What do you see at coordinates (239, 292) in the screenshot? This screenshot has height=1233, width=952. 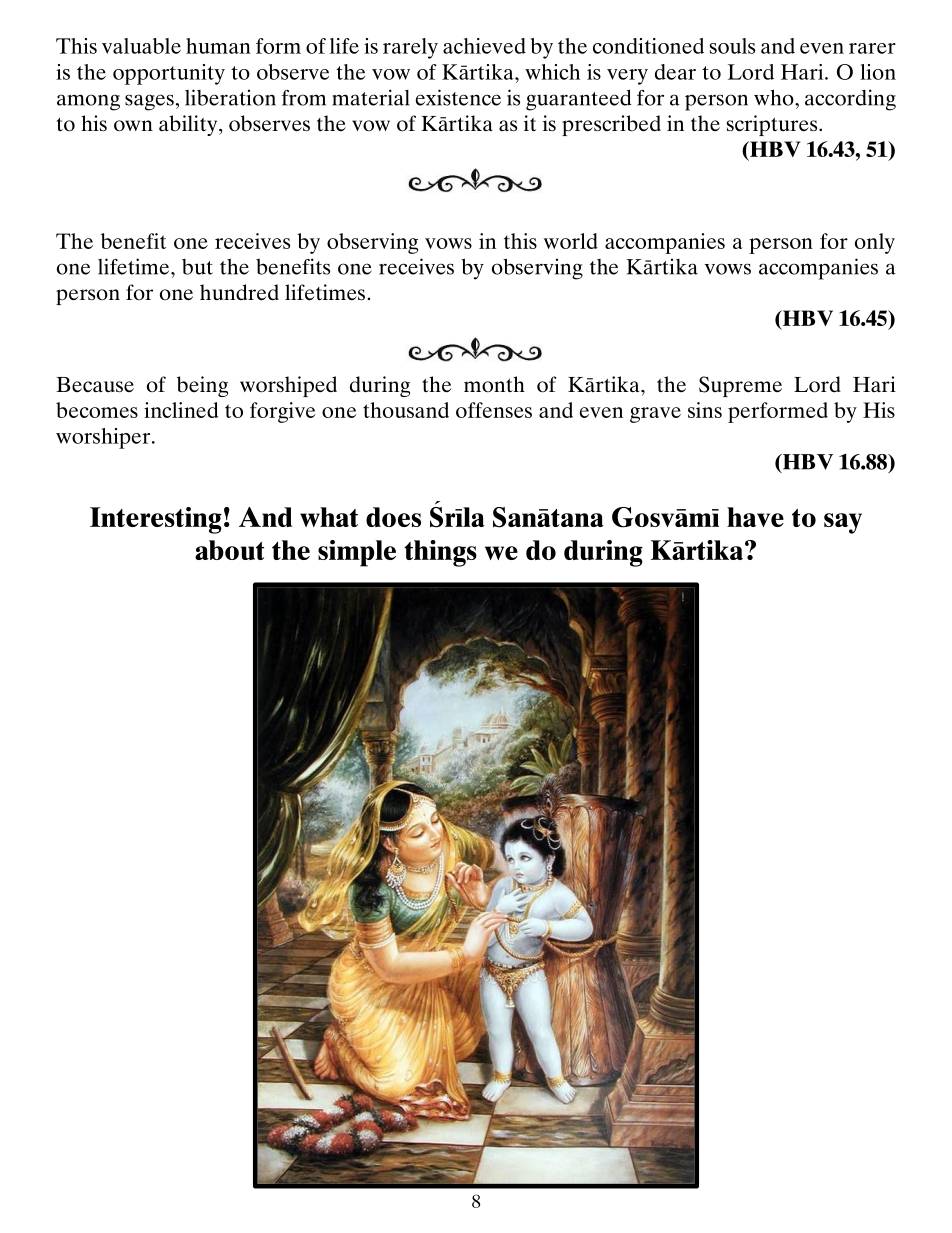 I see `hundred` at bounding box center [239, 292].
